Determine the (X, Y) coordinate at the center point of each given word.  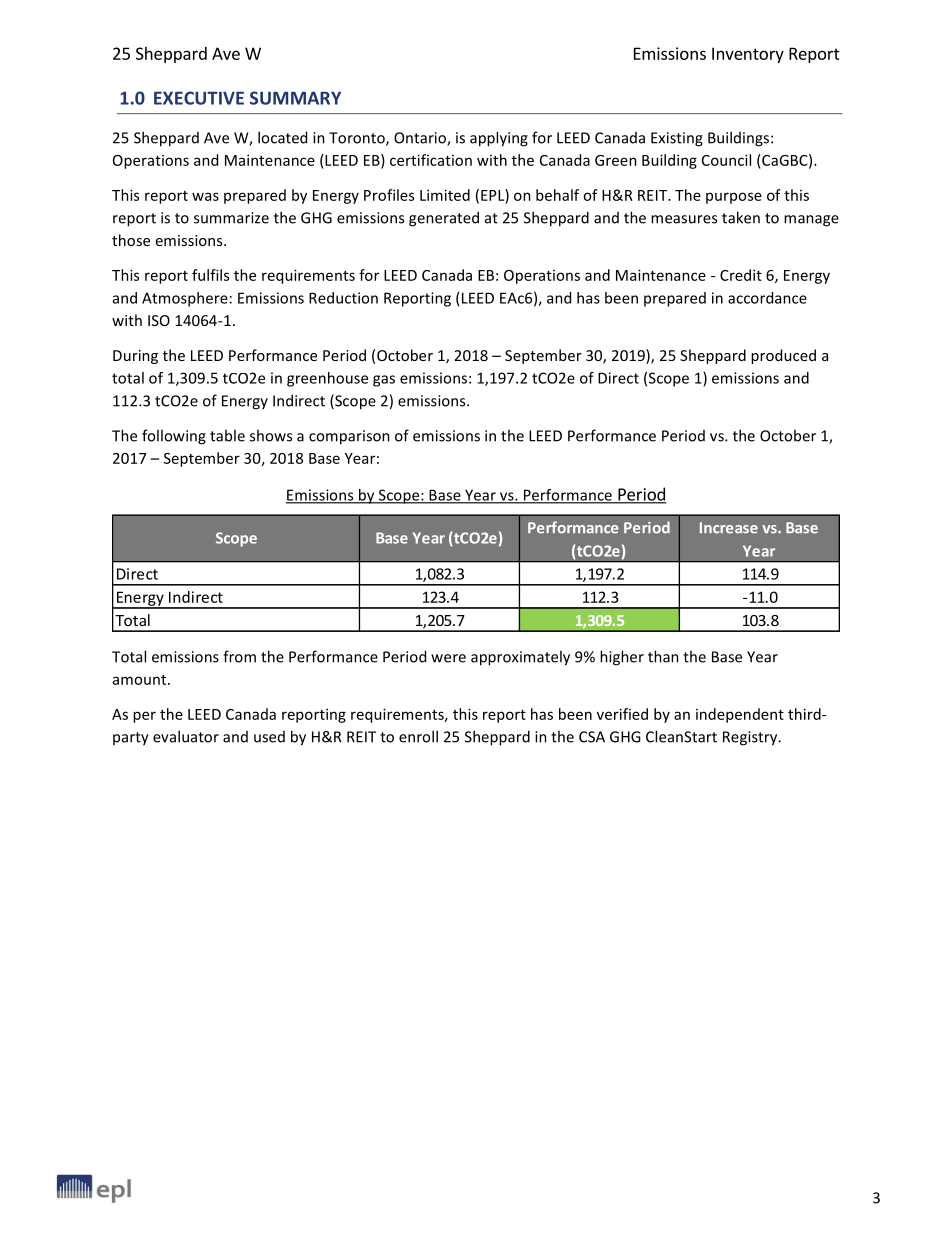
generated (444, 219)
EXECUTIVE (199, 98)
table (227, 435)
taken (741, 217)
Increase (729, 528)
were (448, 658)
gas (384, 381)
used (269, 737)
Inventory (748, 55)
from (239, 656)
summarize (231, 218)
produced (783, 356)
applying (499, 139)
